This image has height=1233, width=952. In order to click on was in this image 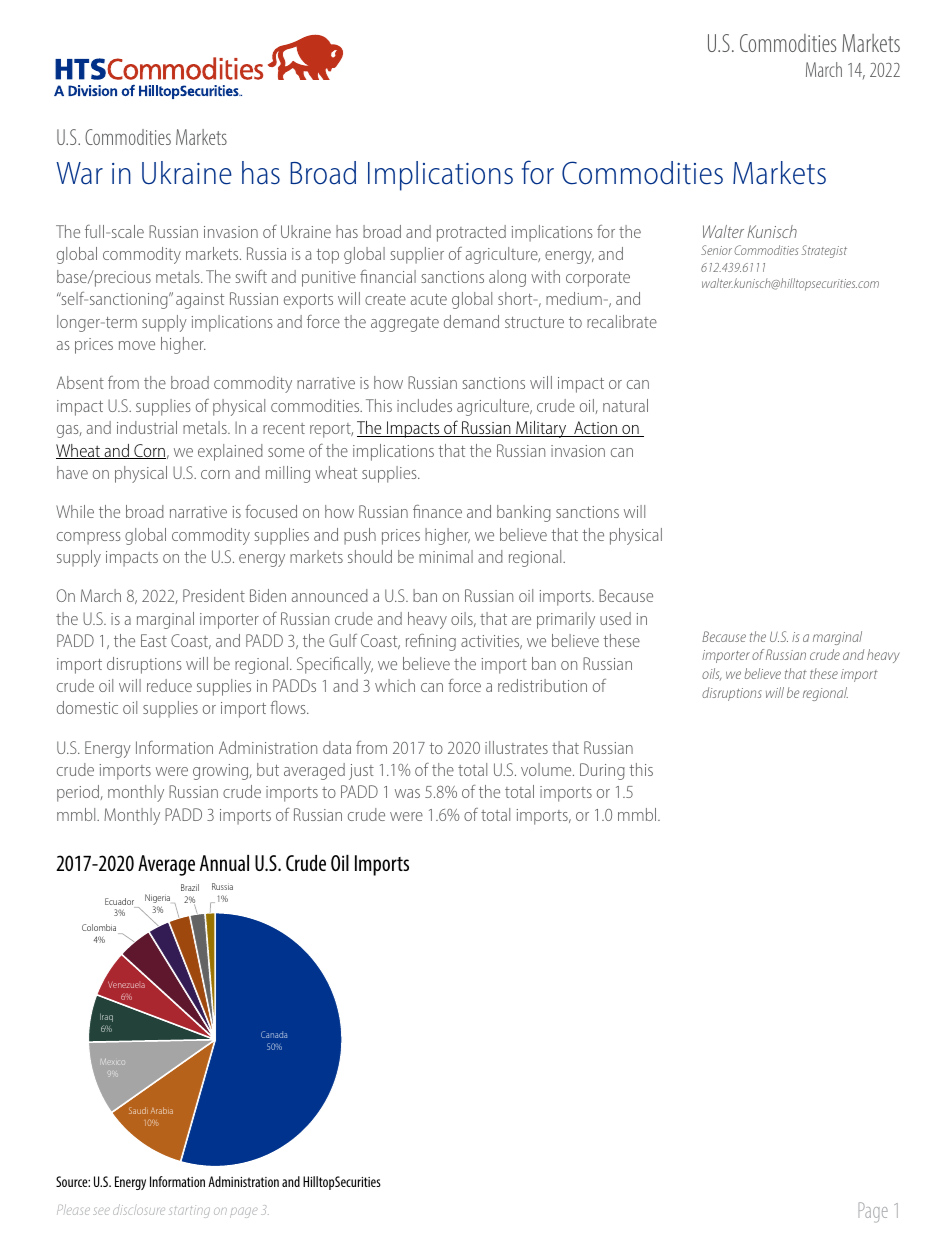, I will do `click(407, 793)`.
